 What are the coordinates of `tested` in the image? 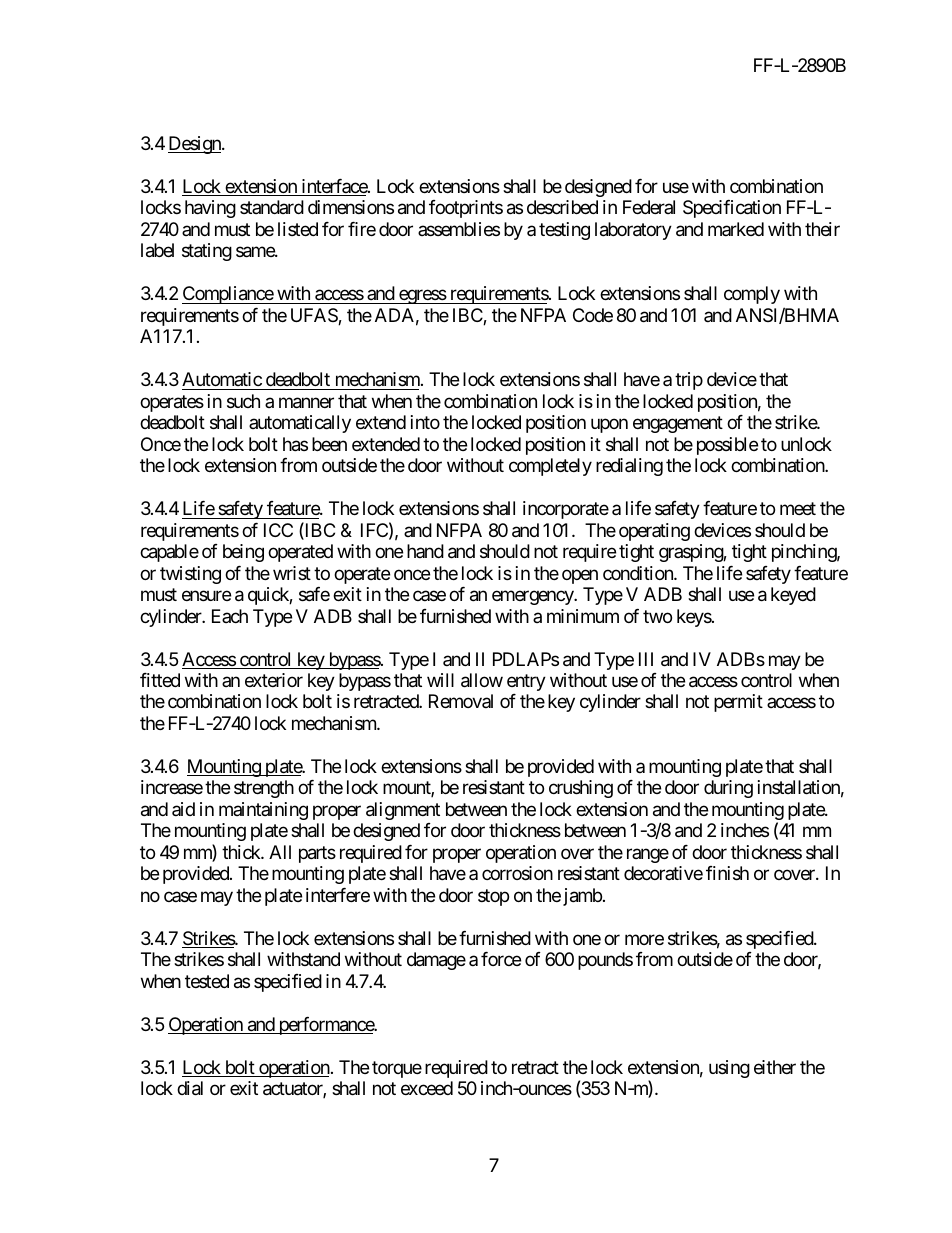 It's located at (207, 981).
